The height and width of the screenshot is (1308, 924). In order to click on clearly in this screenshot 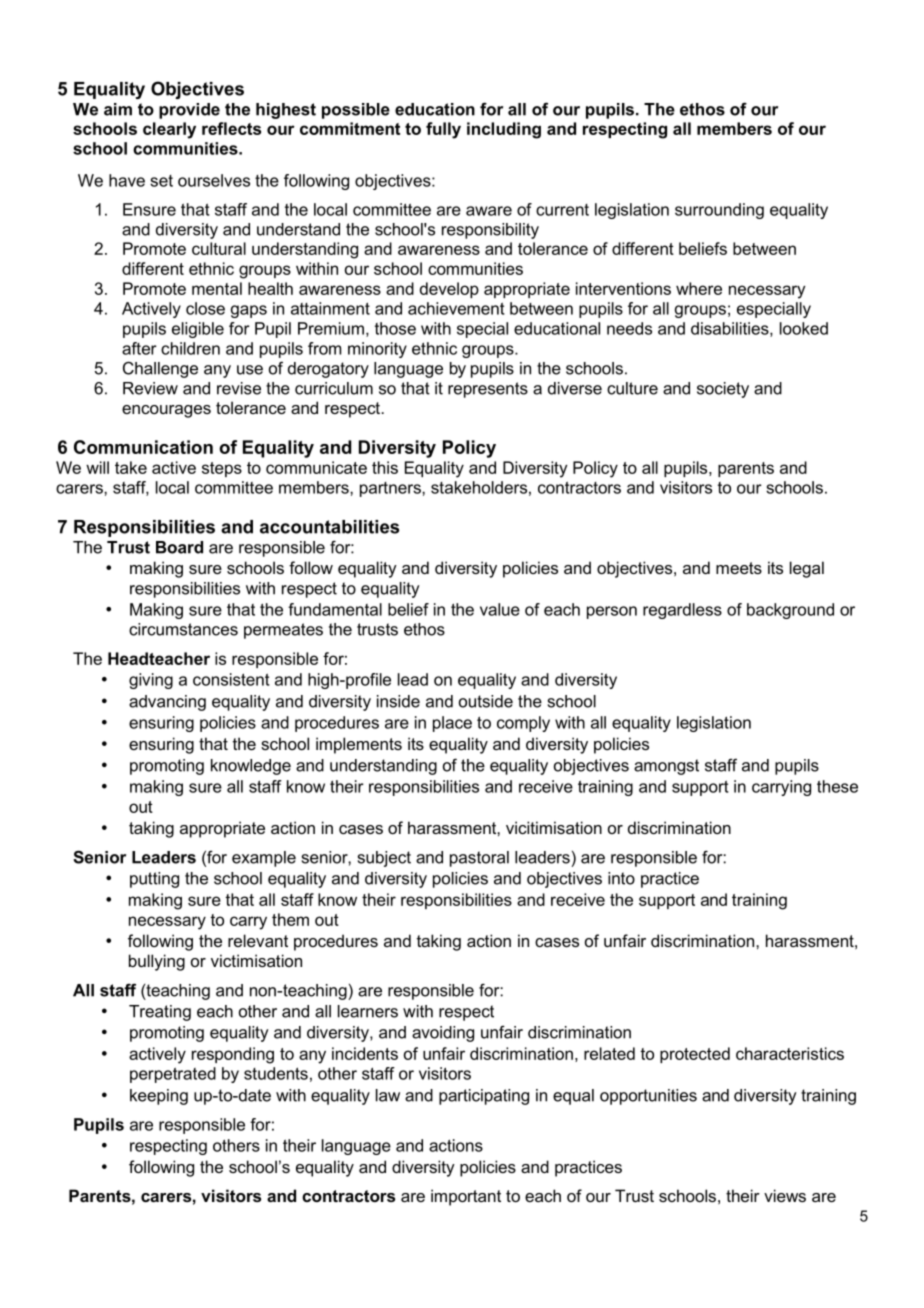, I will do `click(169, 130)`.
